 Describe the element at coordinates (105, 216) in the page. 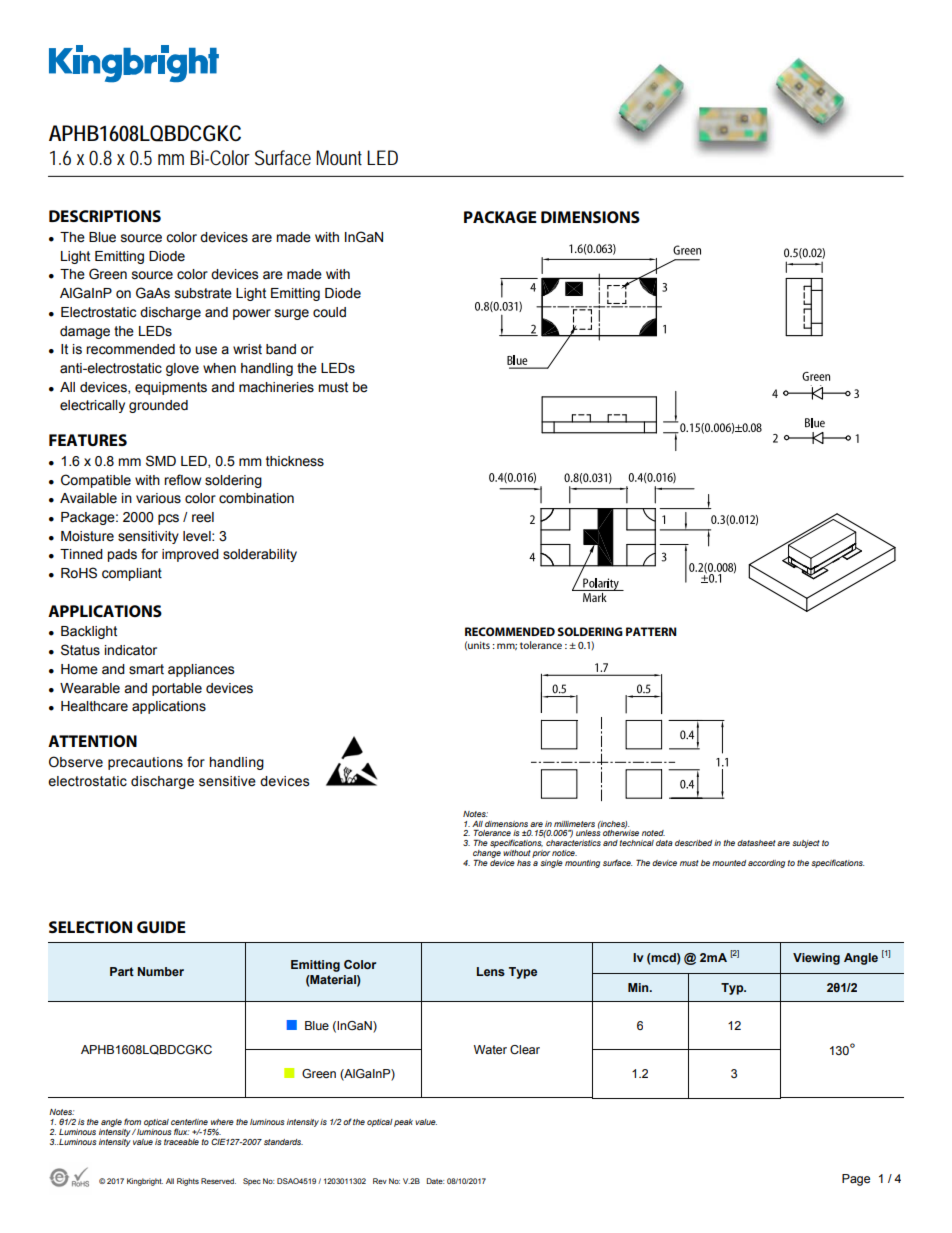

I see `DESCRIPTIONS` at that location.
